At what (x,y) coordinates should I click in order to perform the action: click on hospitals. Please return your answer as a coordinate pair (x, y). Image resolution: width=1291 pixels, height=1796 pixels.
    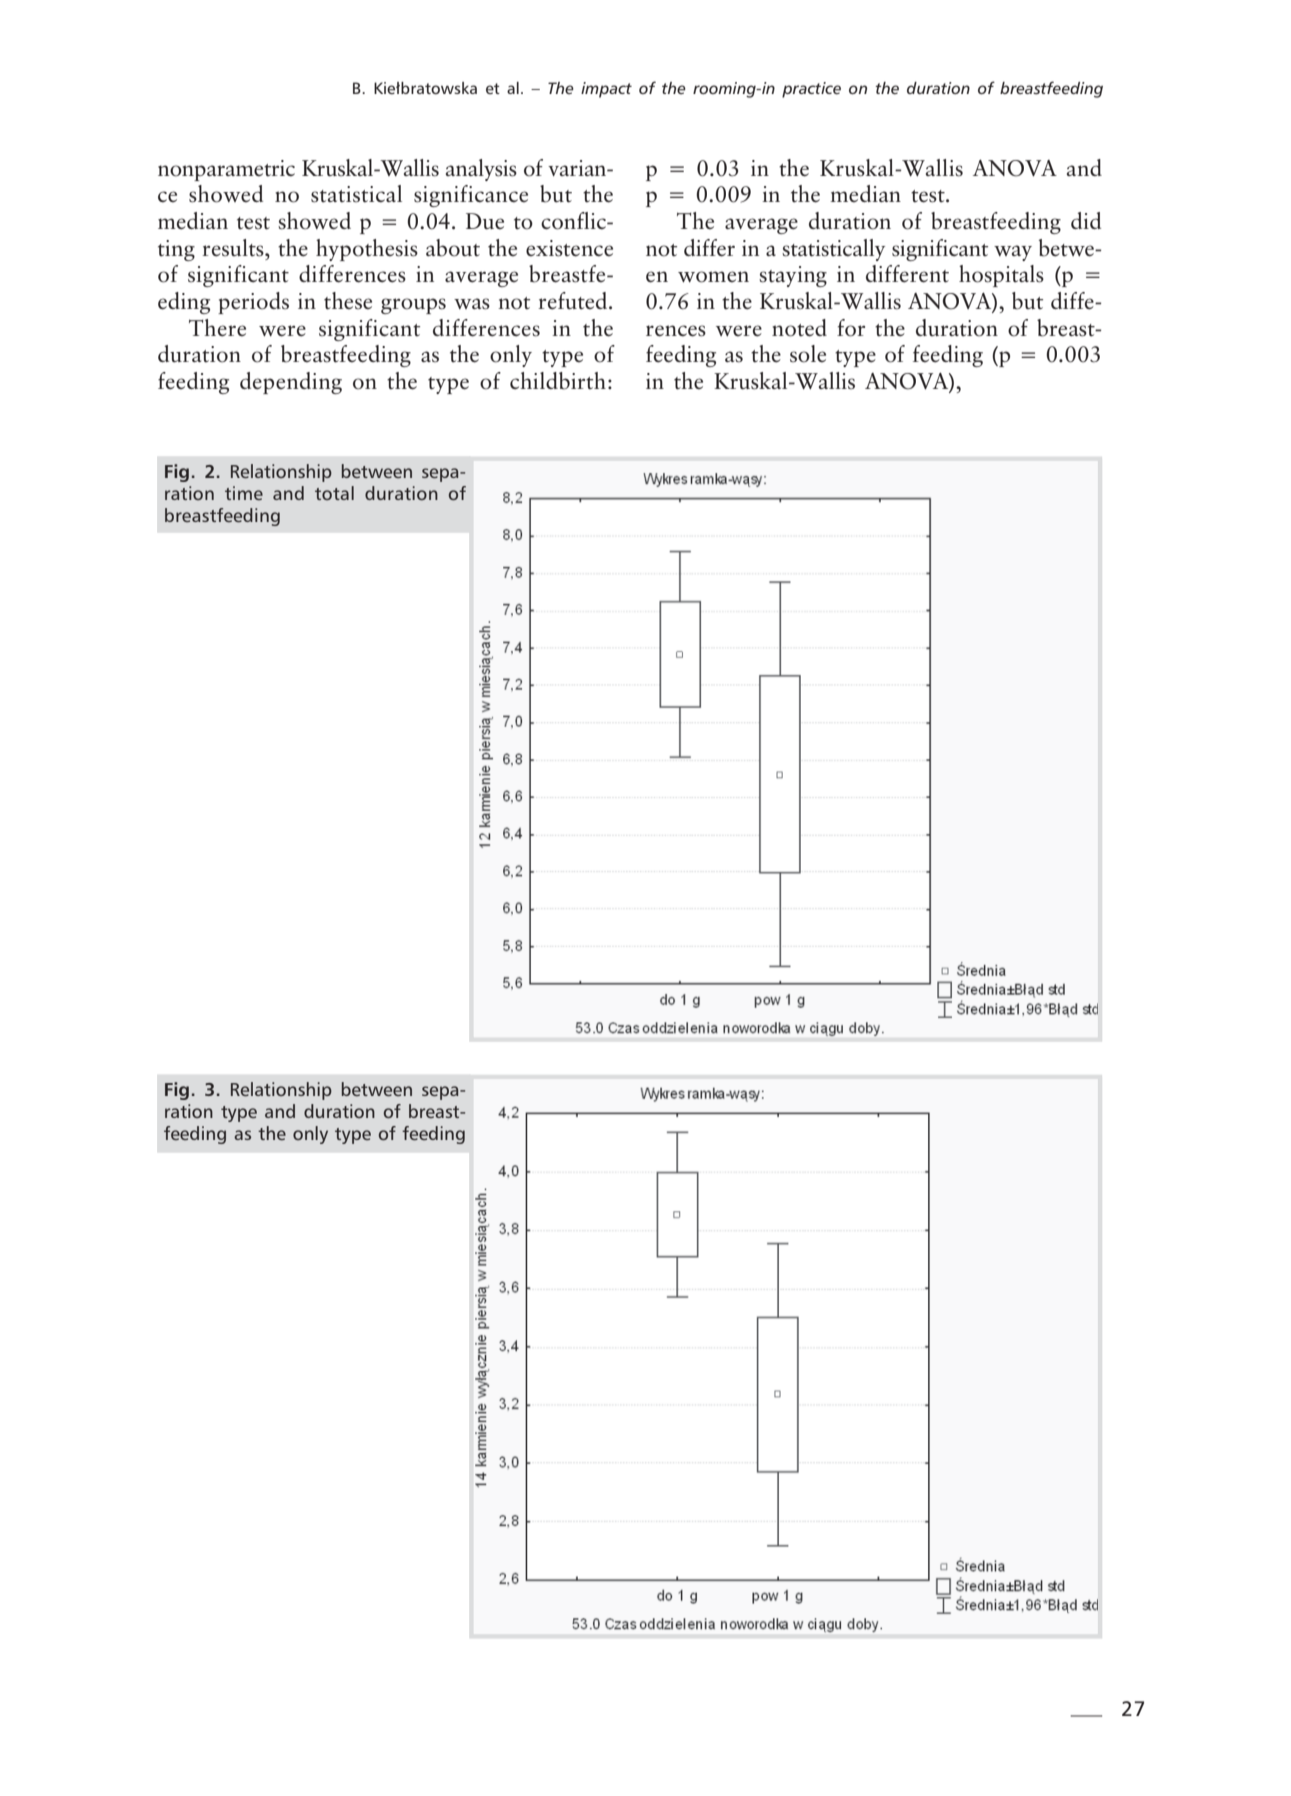
    Looking at the image, I should click on (1001, 276).
